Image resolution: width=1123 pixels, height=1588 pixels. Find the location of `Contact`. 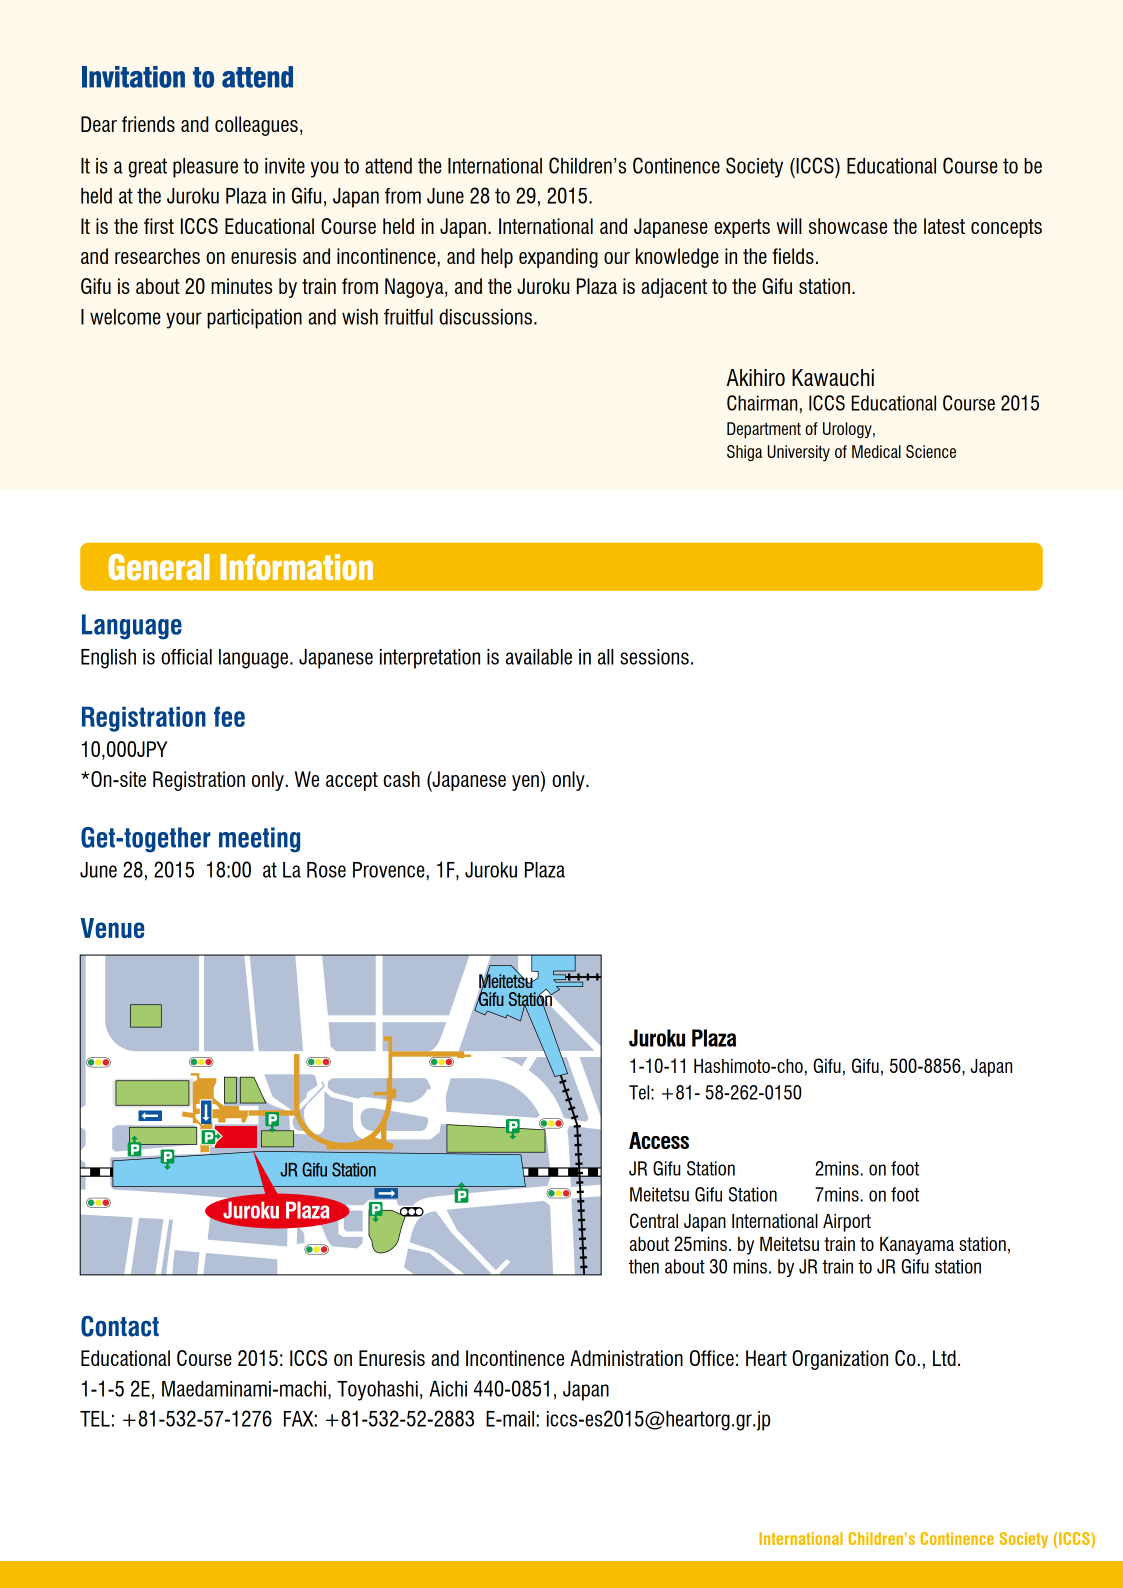

Contact is located at coordinates (120, 1326).
